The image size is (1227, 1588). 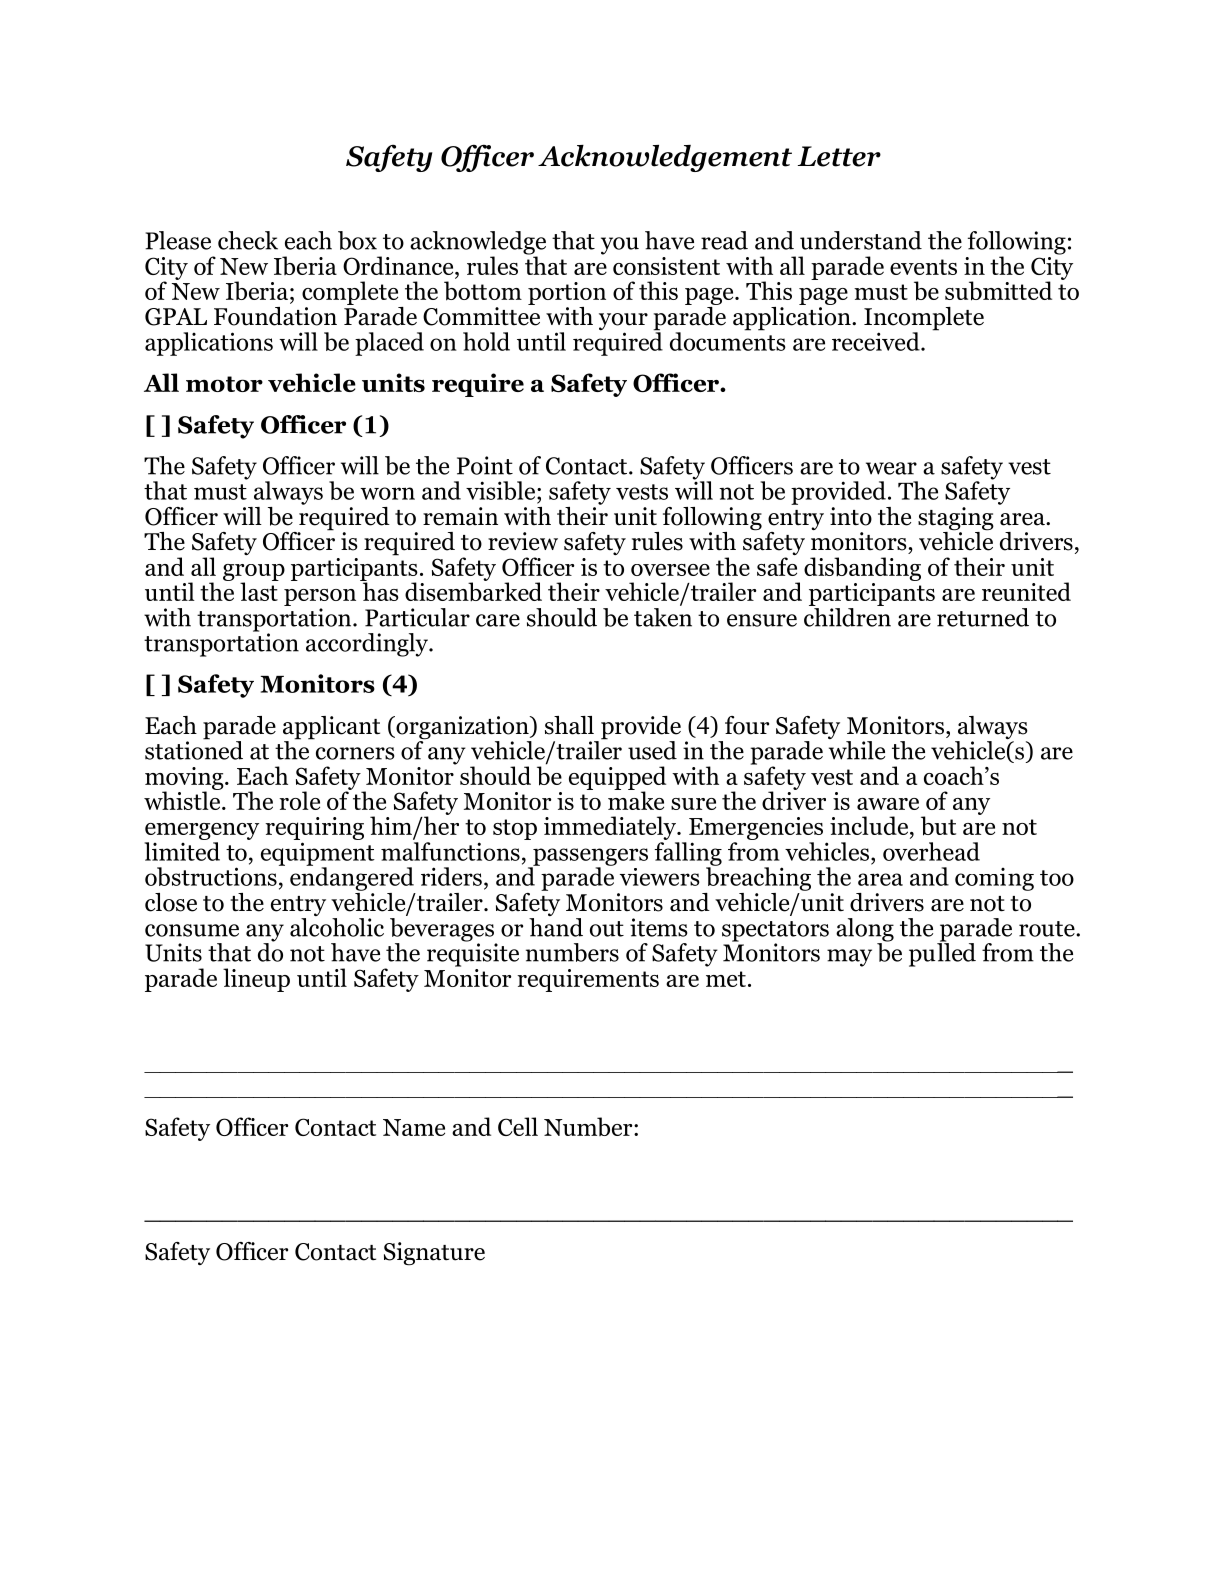 I want to click on Signature, so click(x=434, y=1254).
